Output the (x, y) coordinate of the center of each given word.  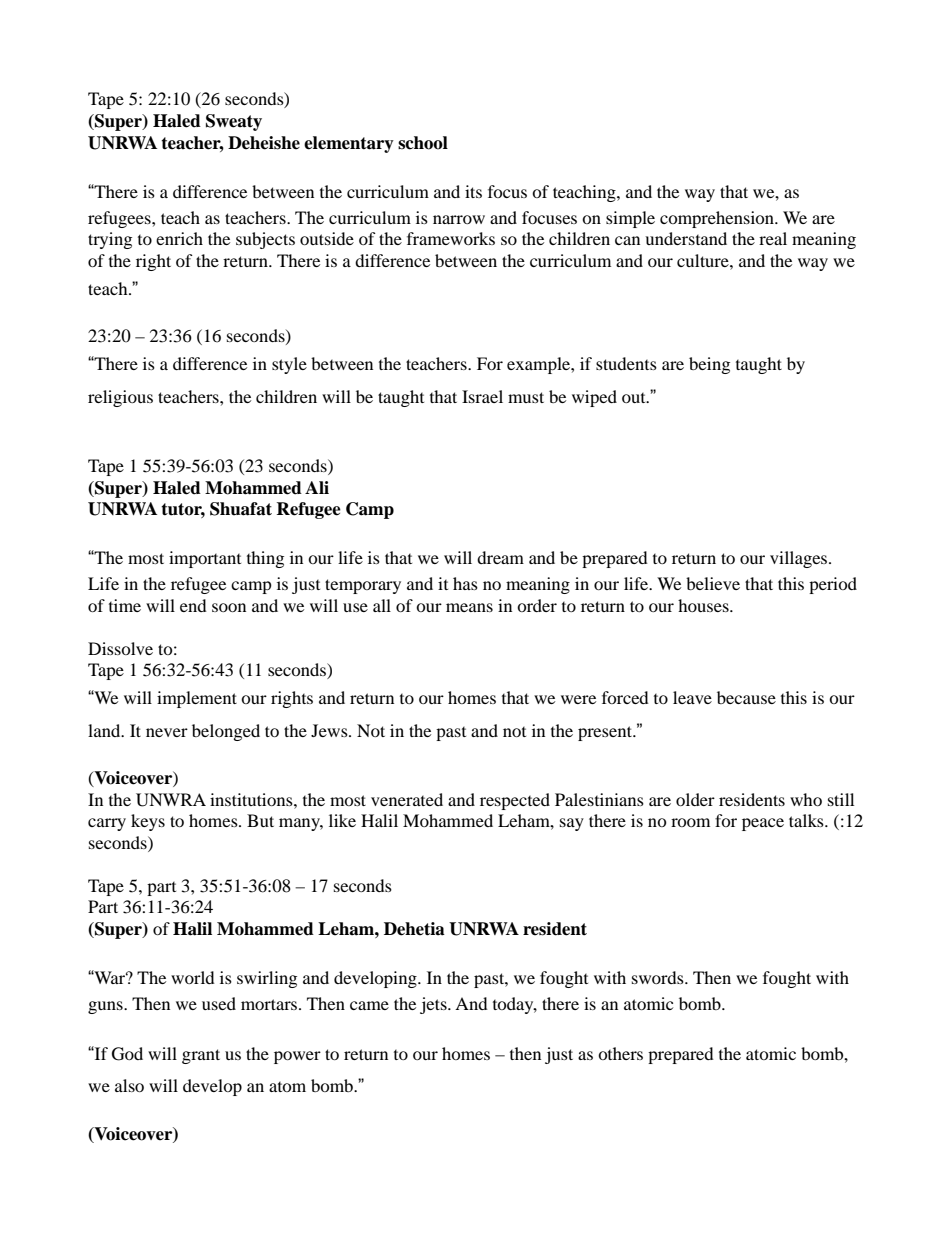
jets (434, 1005)
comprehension (718, 219)
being (709, 365)
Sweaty (234, 122)
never (167, 732)
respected (515, 801)
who (806, 799)
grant (201, 1056)
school (423, 143)
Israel (482, 396)
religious (120, 398)
